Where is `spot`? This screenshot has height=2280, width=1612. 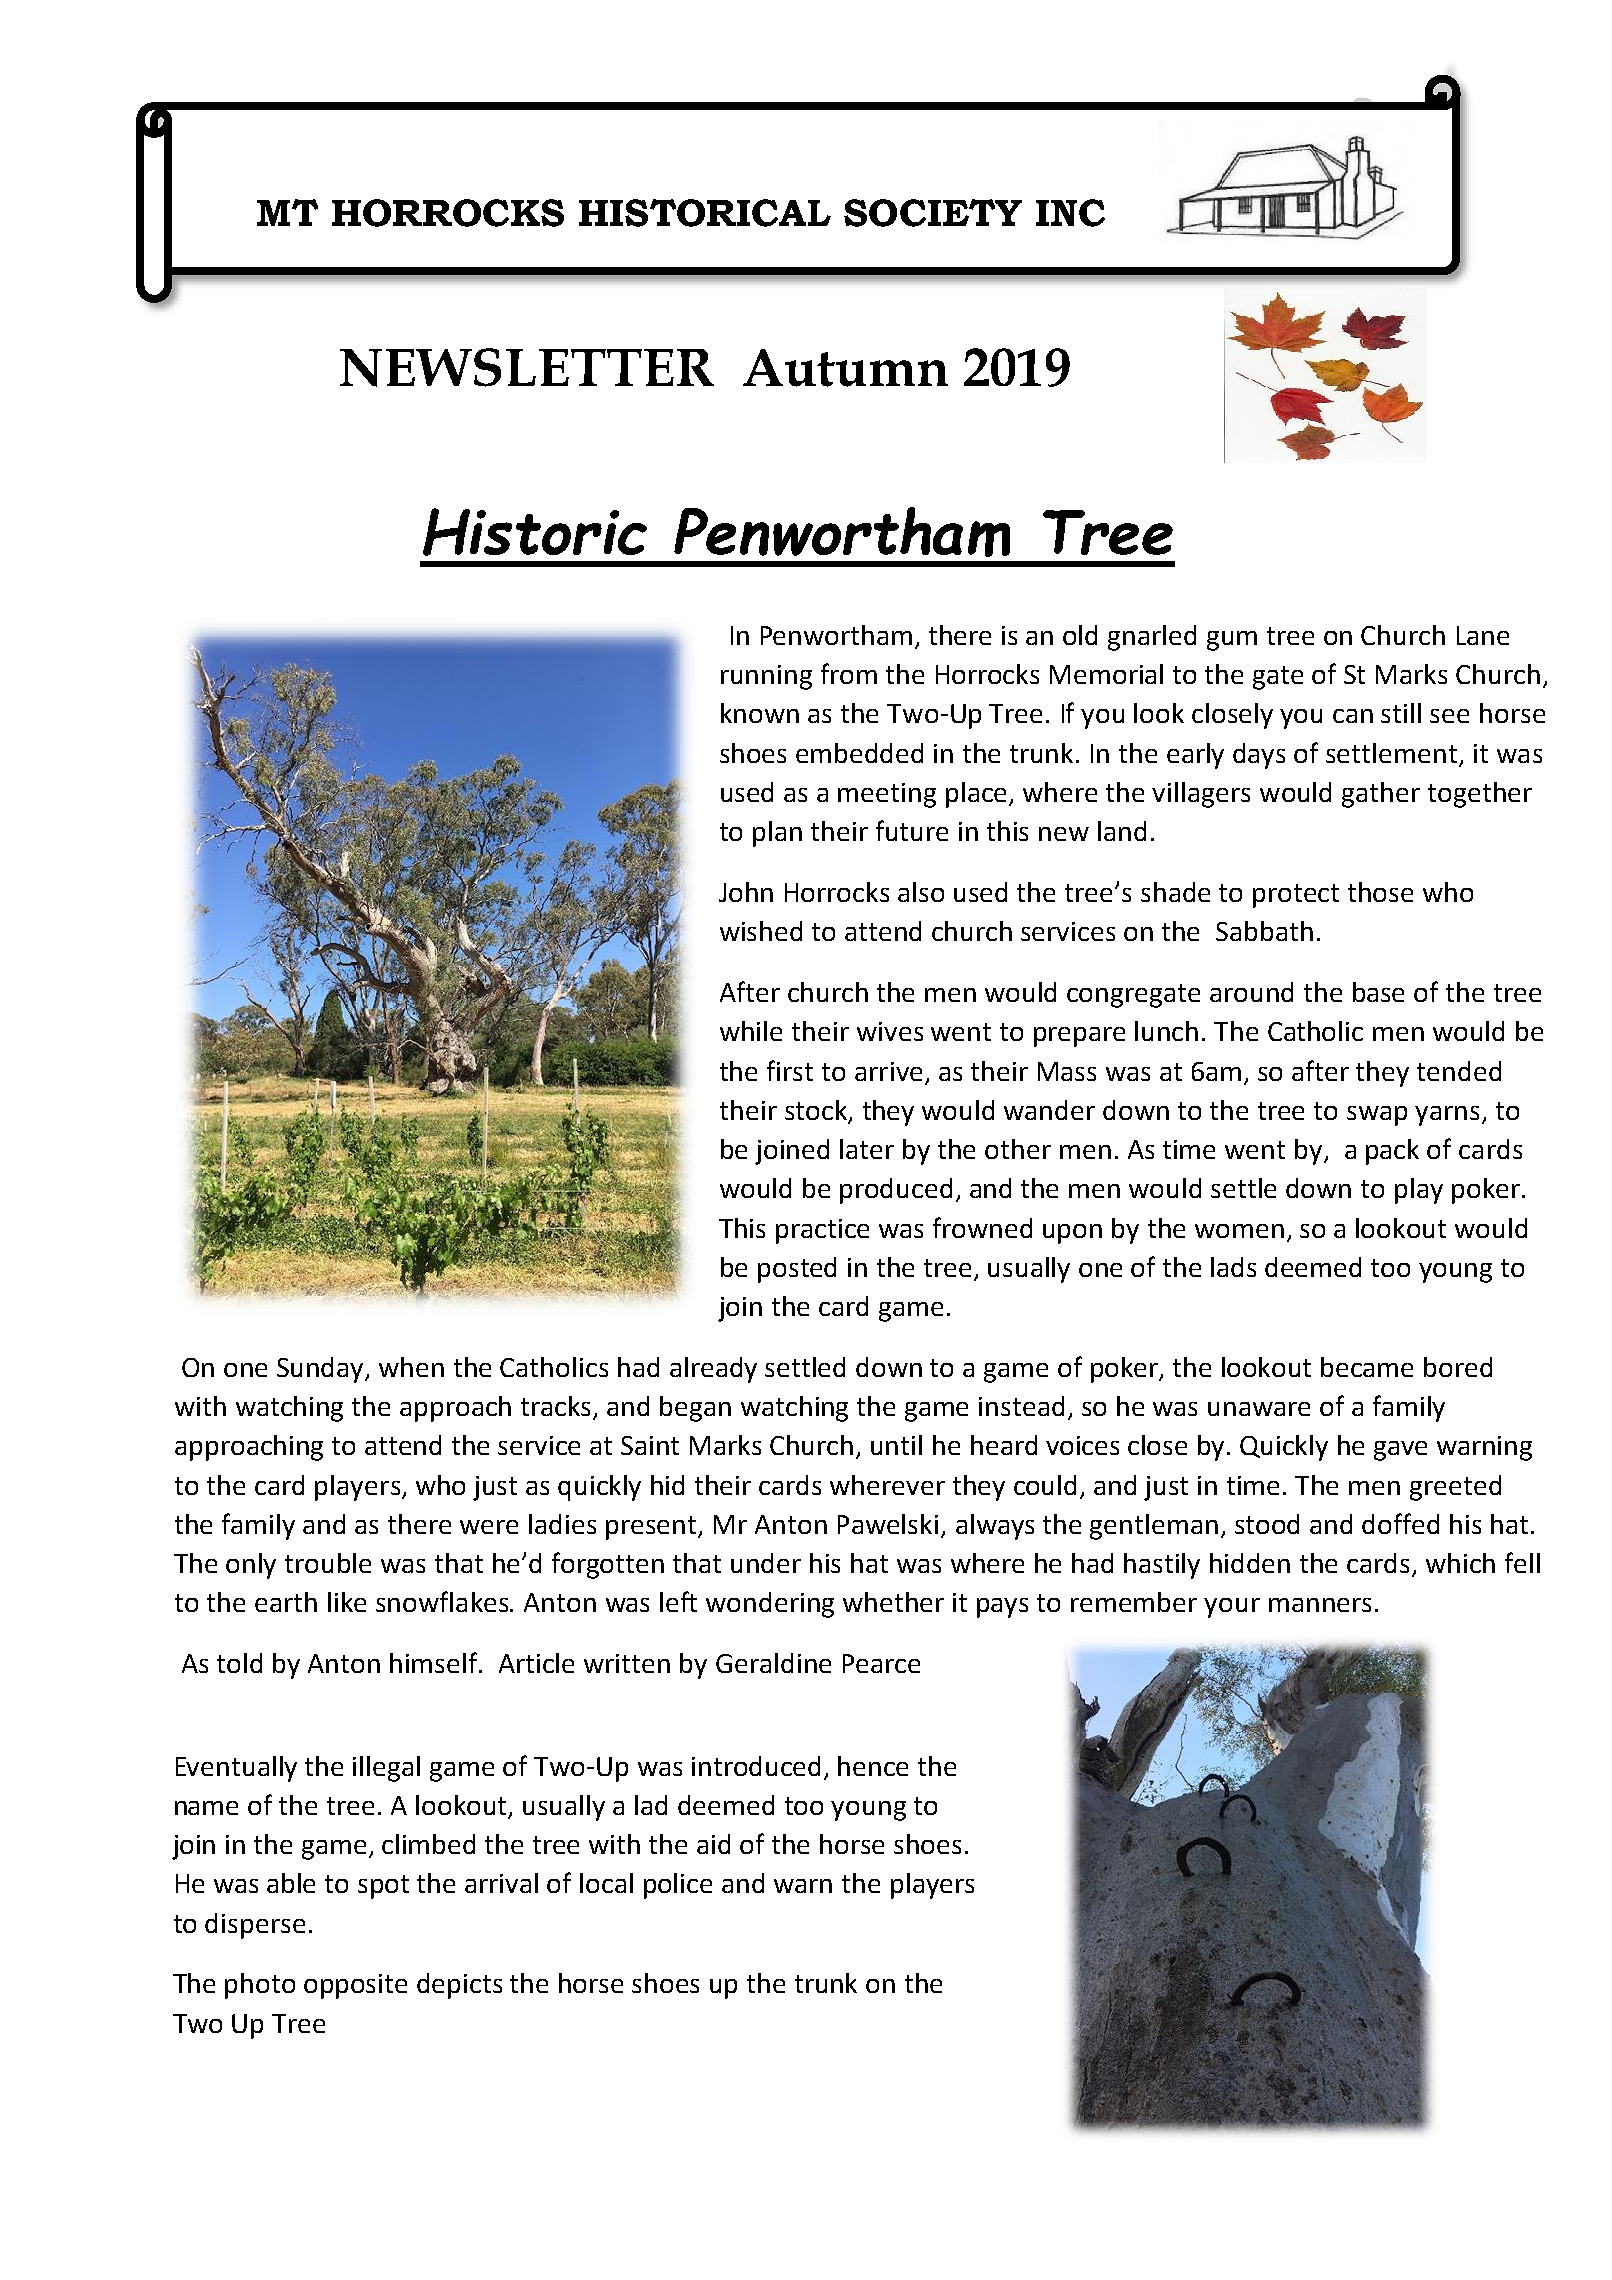
spot is located at coordinates (383, 1887).
